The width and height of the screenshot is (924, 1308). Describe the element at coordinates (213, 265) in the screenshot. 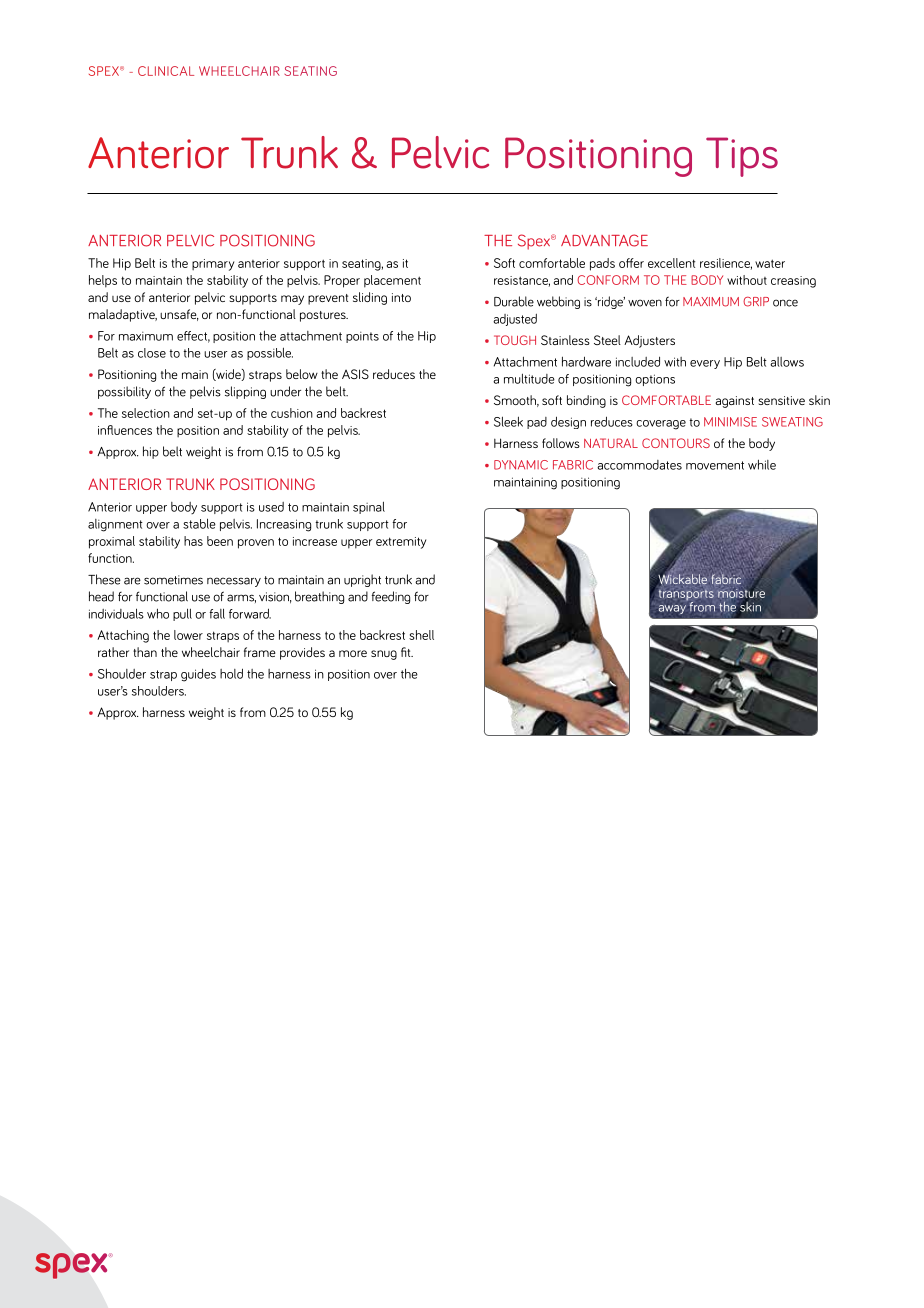

I see `primary` at that location.
